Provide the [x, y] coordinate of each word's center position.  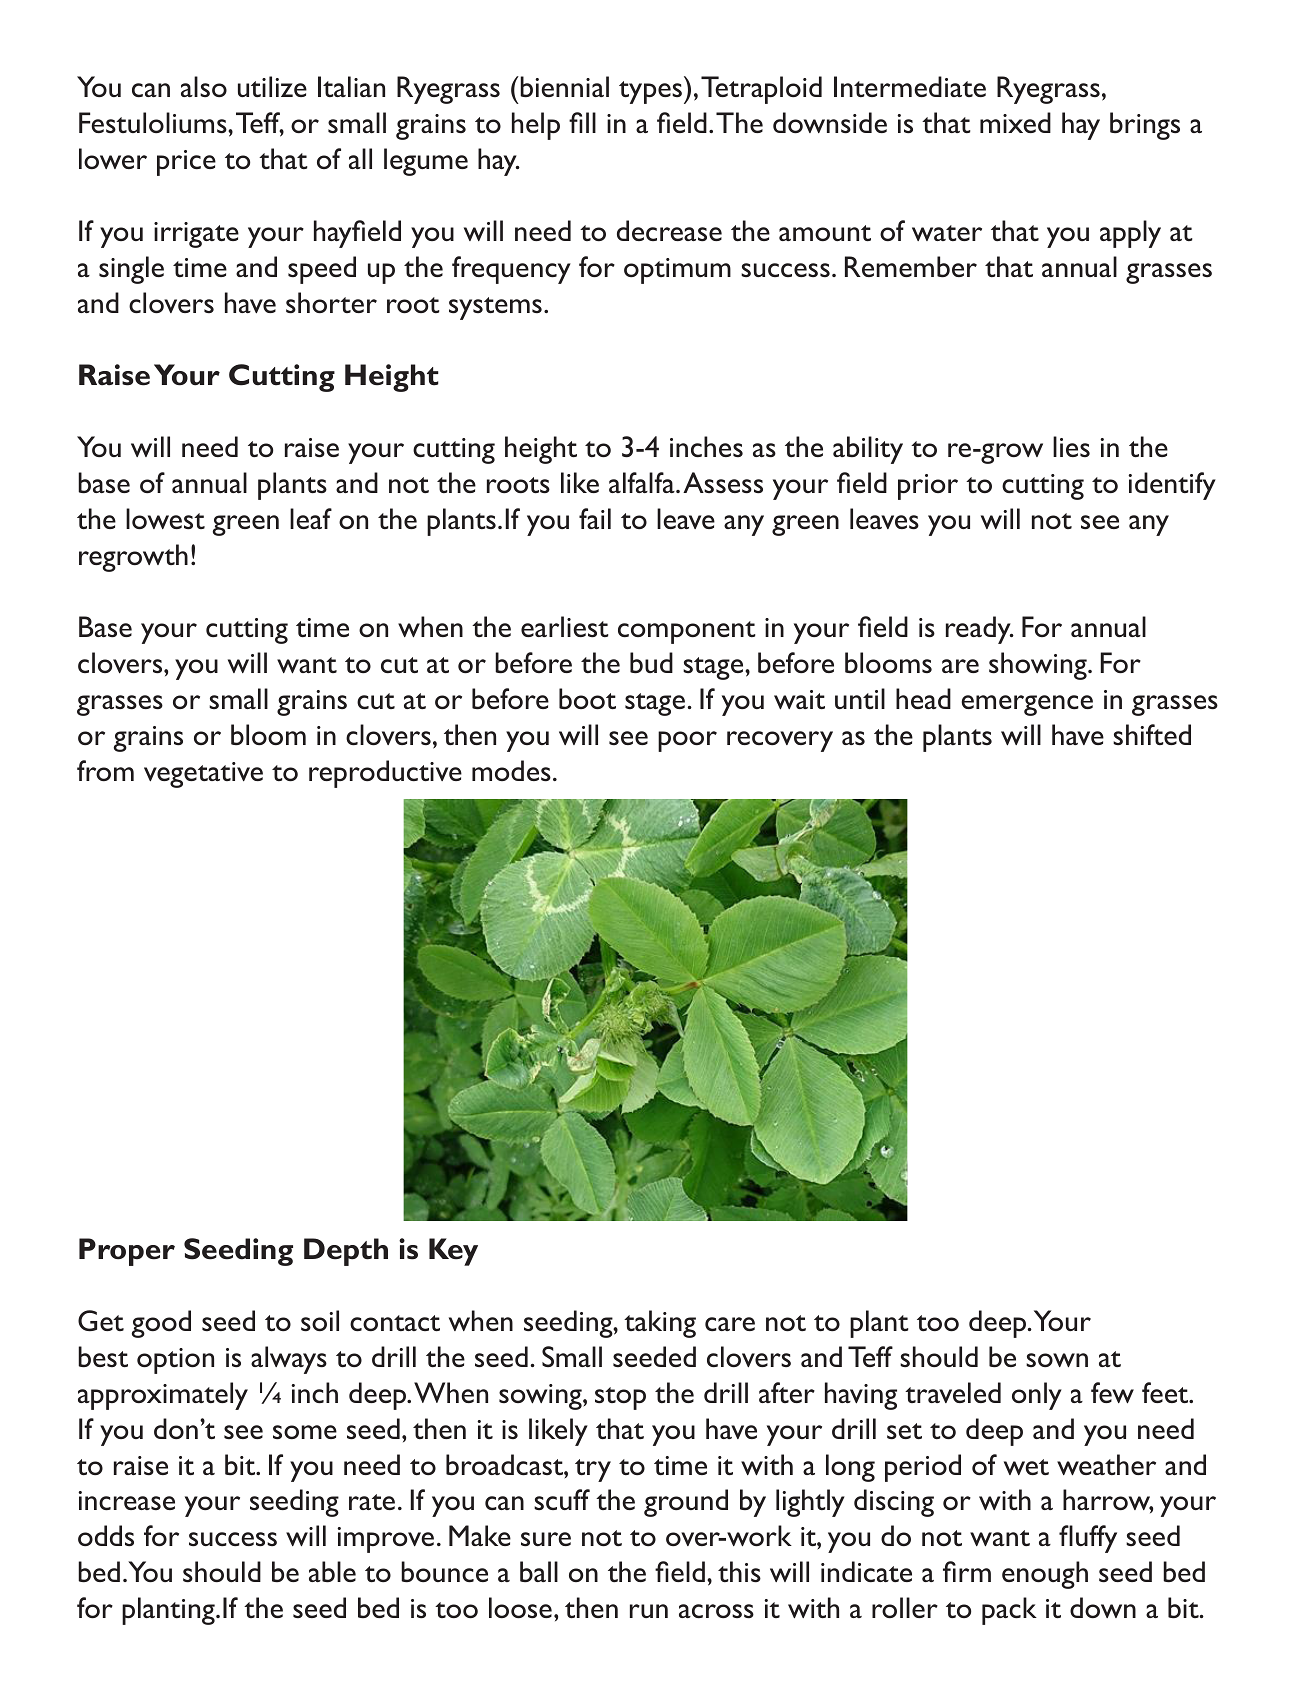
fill [582, 122]
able [332, 1572]
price [186, 163]
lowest [165, 519]
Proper [127, 1252]
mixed [1015, 122]
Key [453, 1252]
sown [1057, 1360]
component [687, 632]
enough [1045, 1575]
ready [979, 630]
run [649, 1611]
